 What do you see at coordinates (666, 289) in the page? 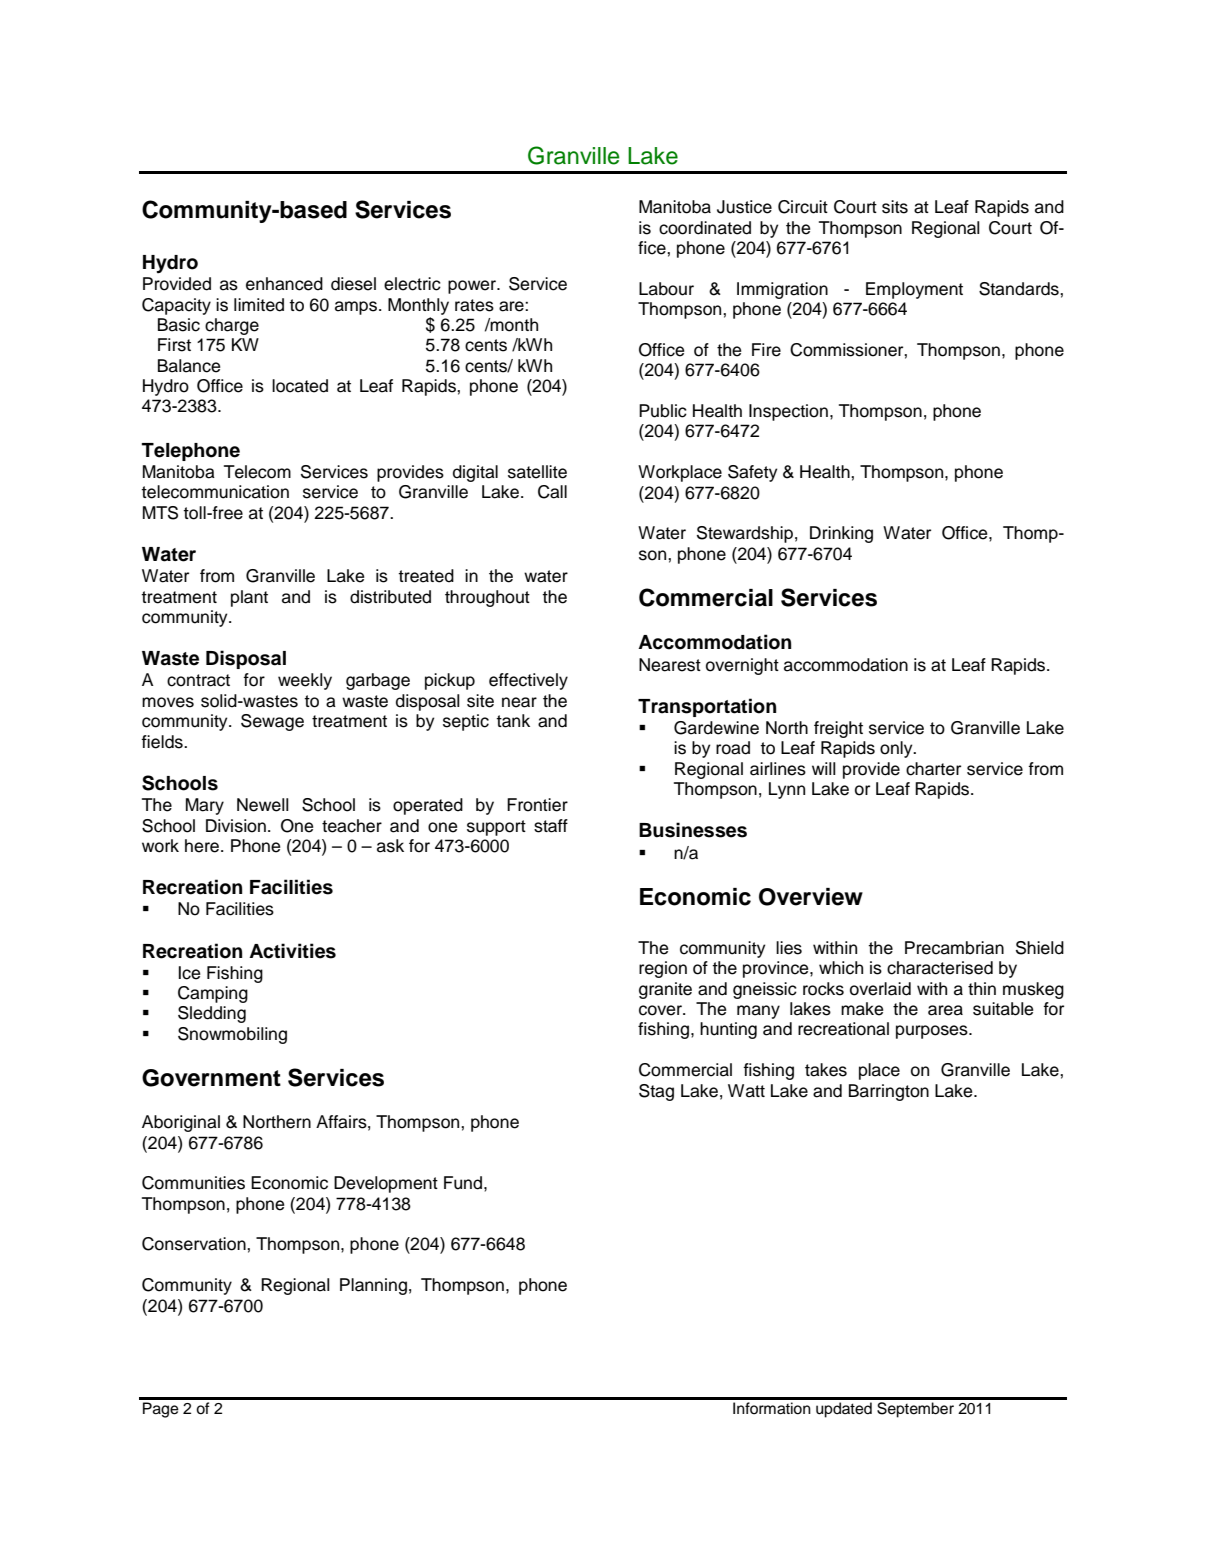
I see `Labour` at bounding box center [666, 289].
